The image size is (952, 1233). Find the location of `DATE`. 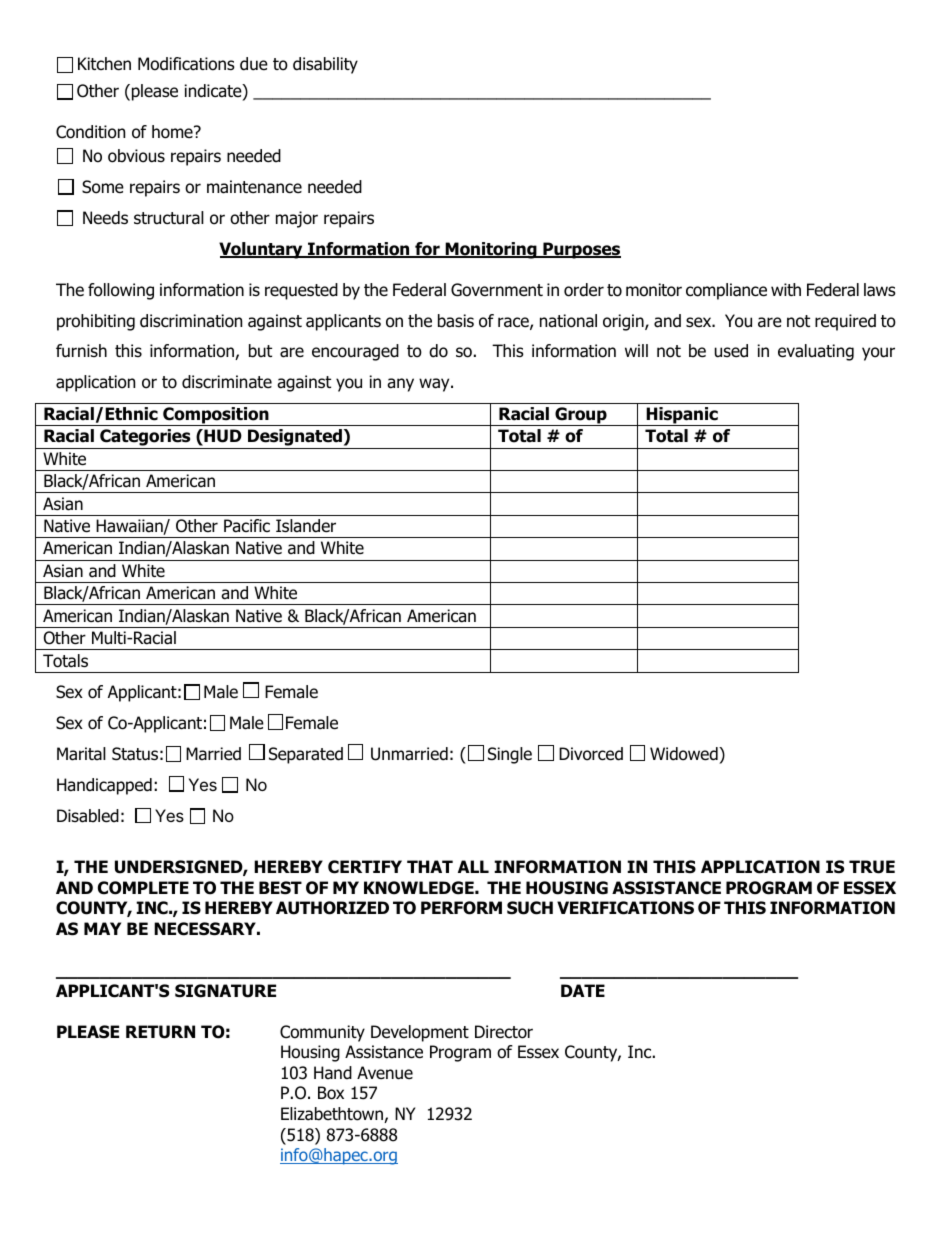

DATE is located at coordinates (583, 990).
